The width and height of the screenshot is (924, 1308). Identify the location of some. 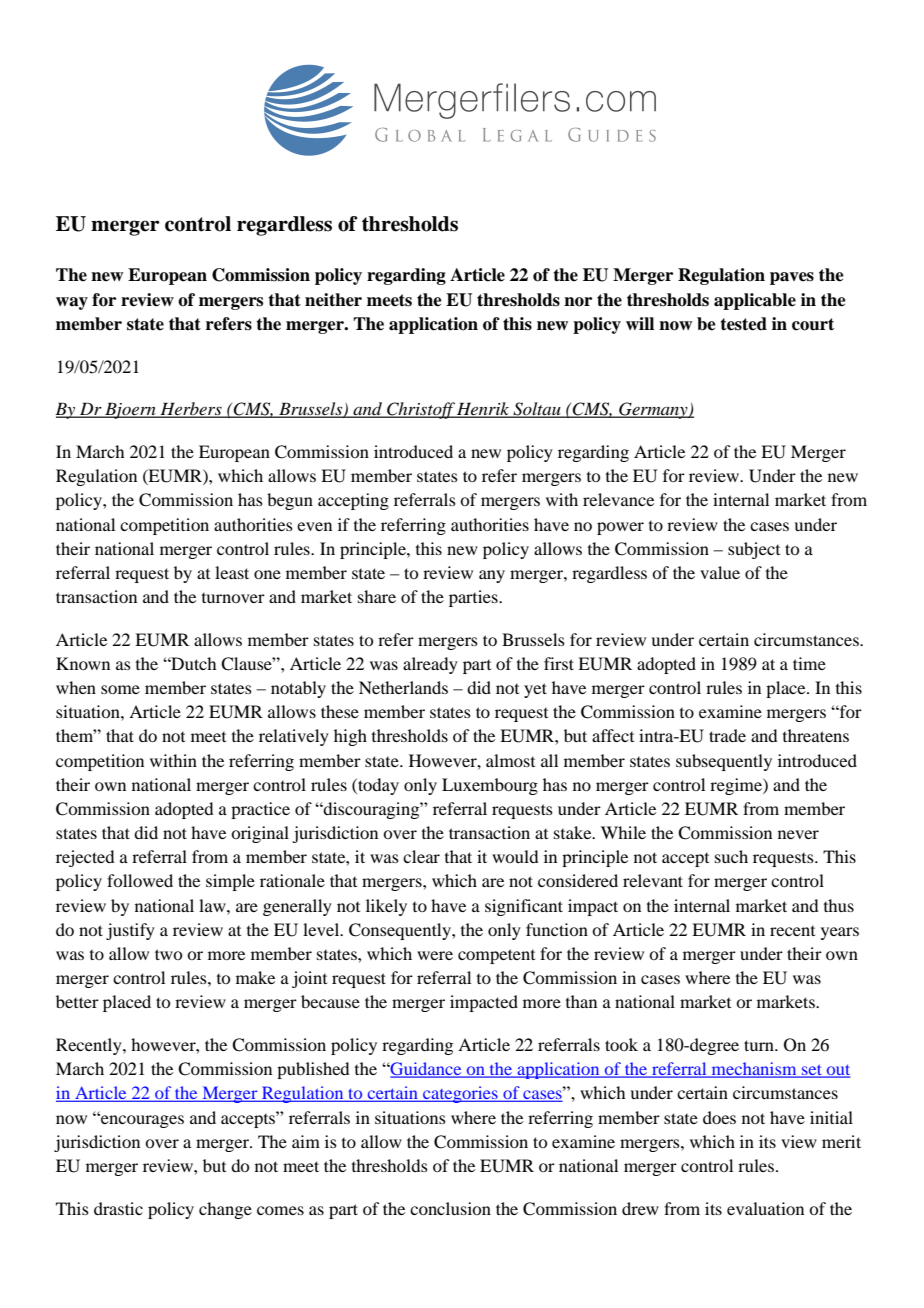
(120, 689).
